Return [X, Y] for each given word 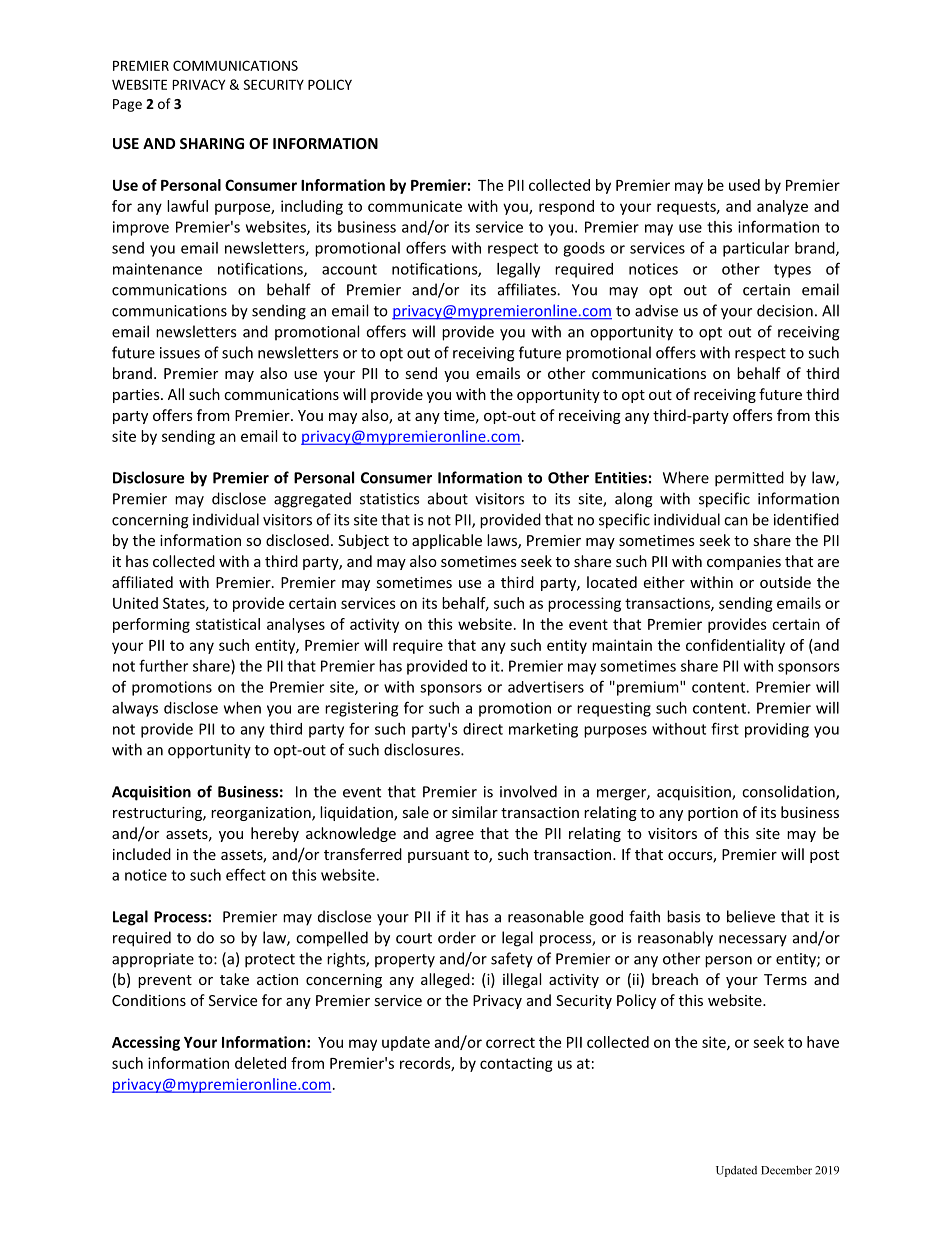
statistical [228, 624]
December [786, 1170]
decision [785, 310]
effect [246, 874]
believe [751, 916]
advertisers [546, 687]
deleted [260, 1063]
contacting [516, 1064]
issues [180, 353]
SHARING [212, 143]
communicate [415, 206]
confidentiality [735, 646]
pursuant [438, 856]
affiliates [528, 289]
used [744, 185]
